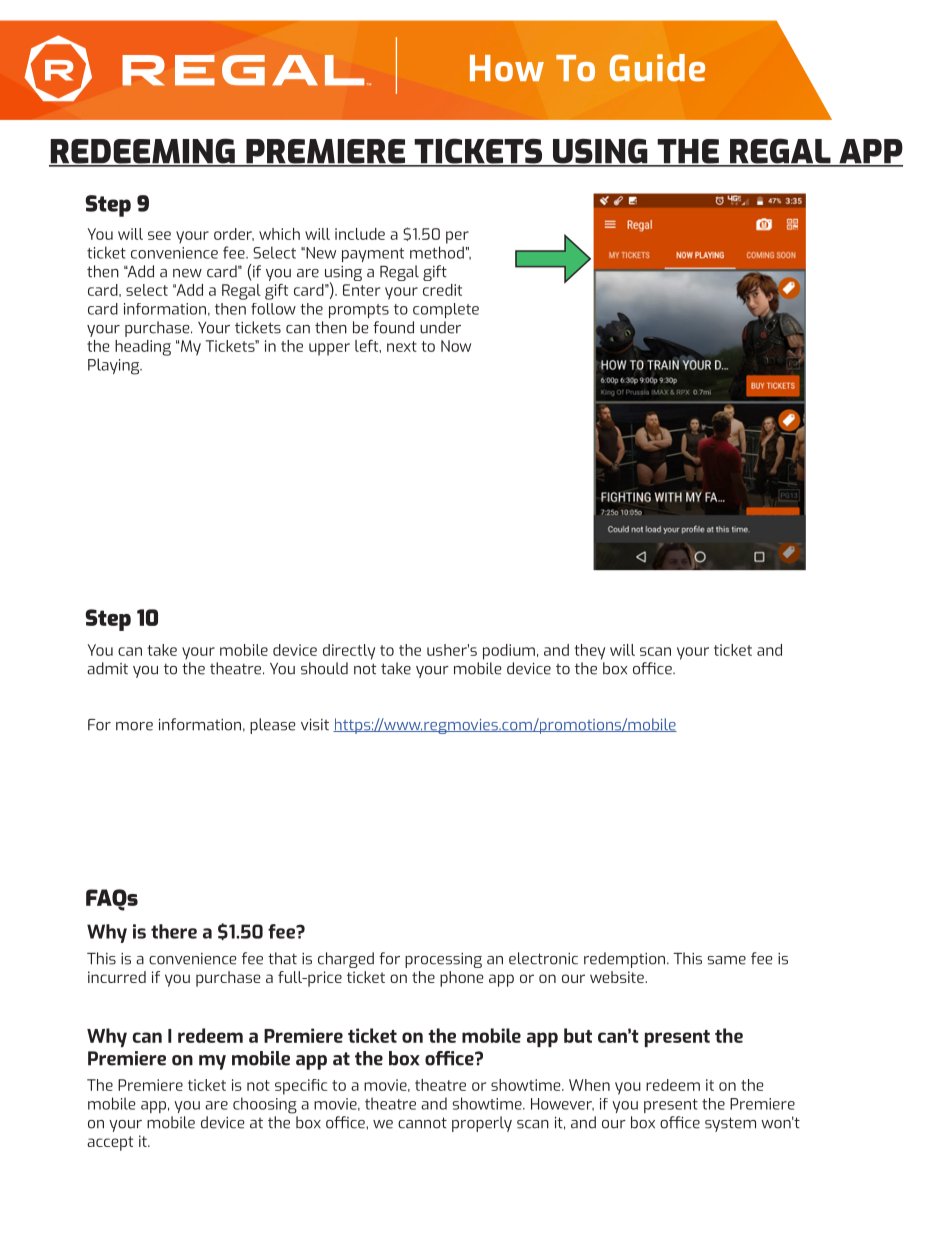 The height and width of the screenshot is (1233, 952). What do you see at coordinates (456, 346) in the screenshot?
I see `Now` at bounding box center [456, 346].
